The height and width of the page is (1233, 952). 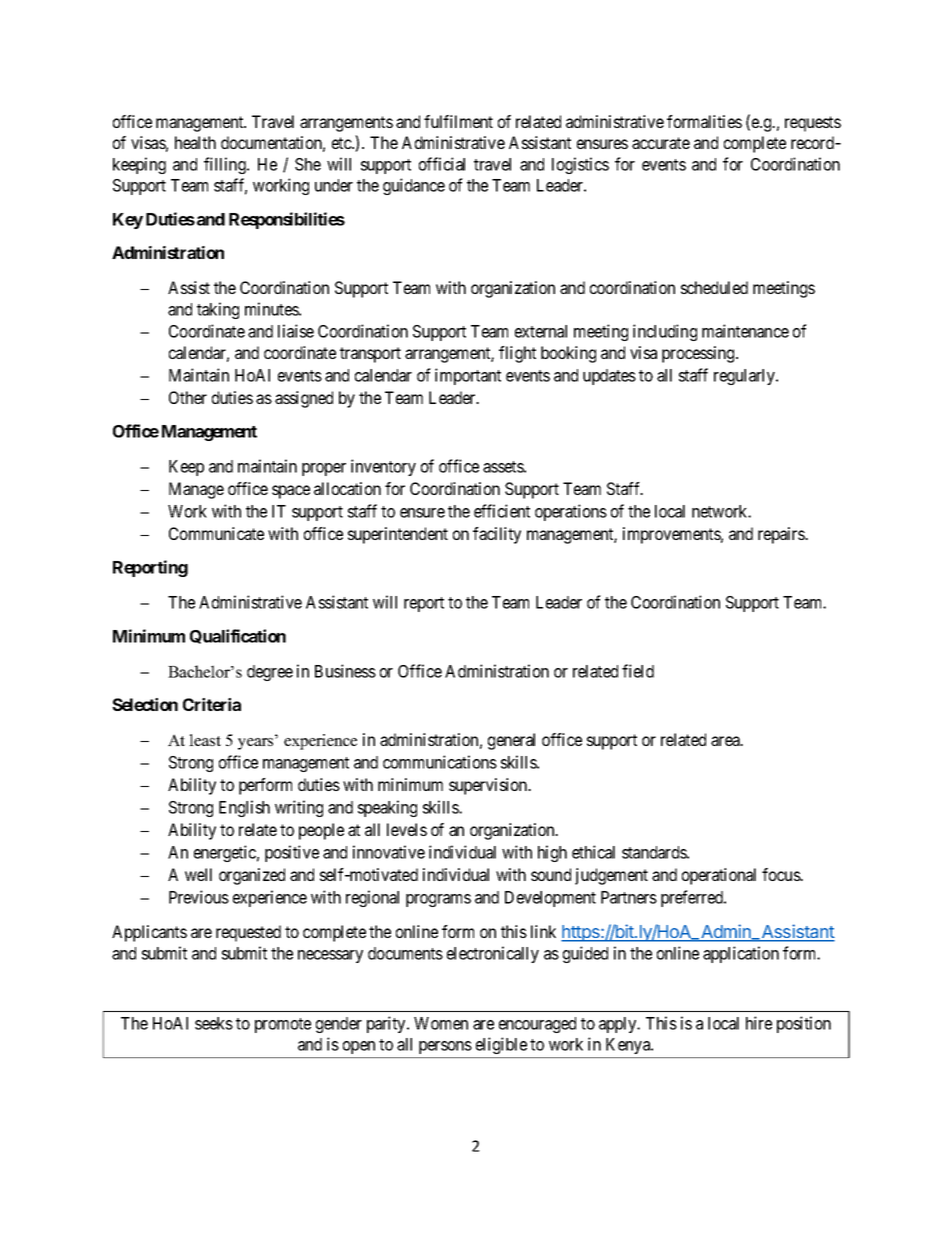 I want to click on well, so click(x=198, y=874).
